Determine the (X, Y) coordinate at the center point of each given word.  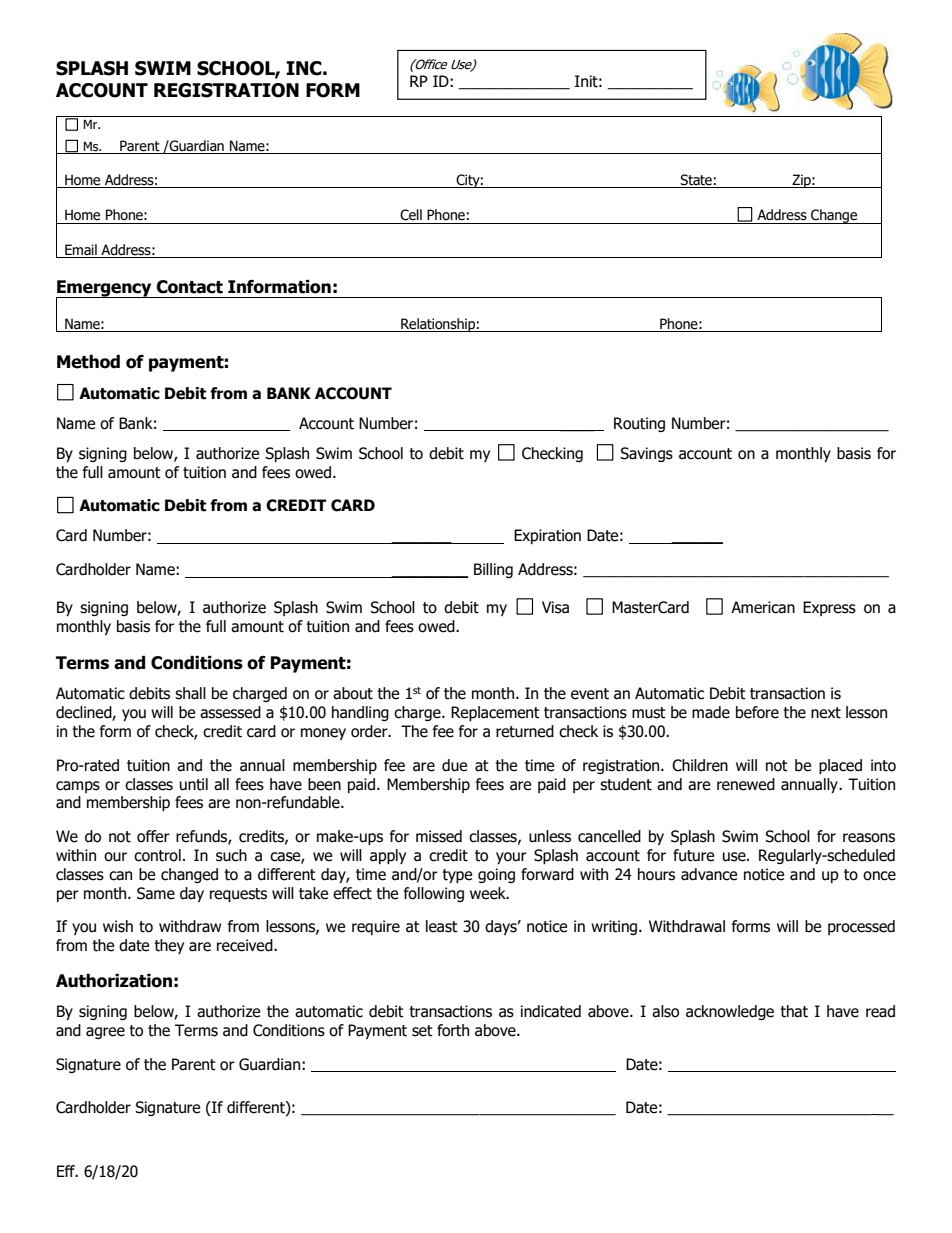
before (757, 712)
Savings (646, 454)
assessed (230, 712)
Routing (639, 424)
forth (453, 1030)
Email (81, 249)
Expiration (547, 536)
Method (88, 362)
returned (525, 731)
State (696, 181)
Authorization (114, 981)
